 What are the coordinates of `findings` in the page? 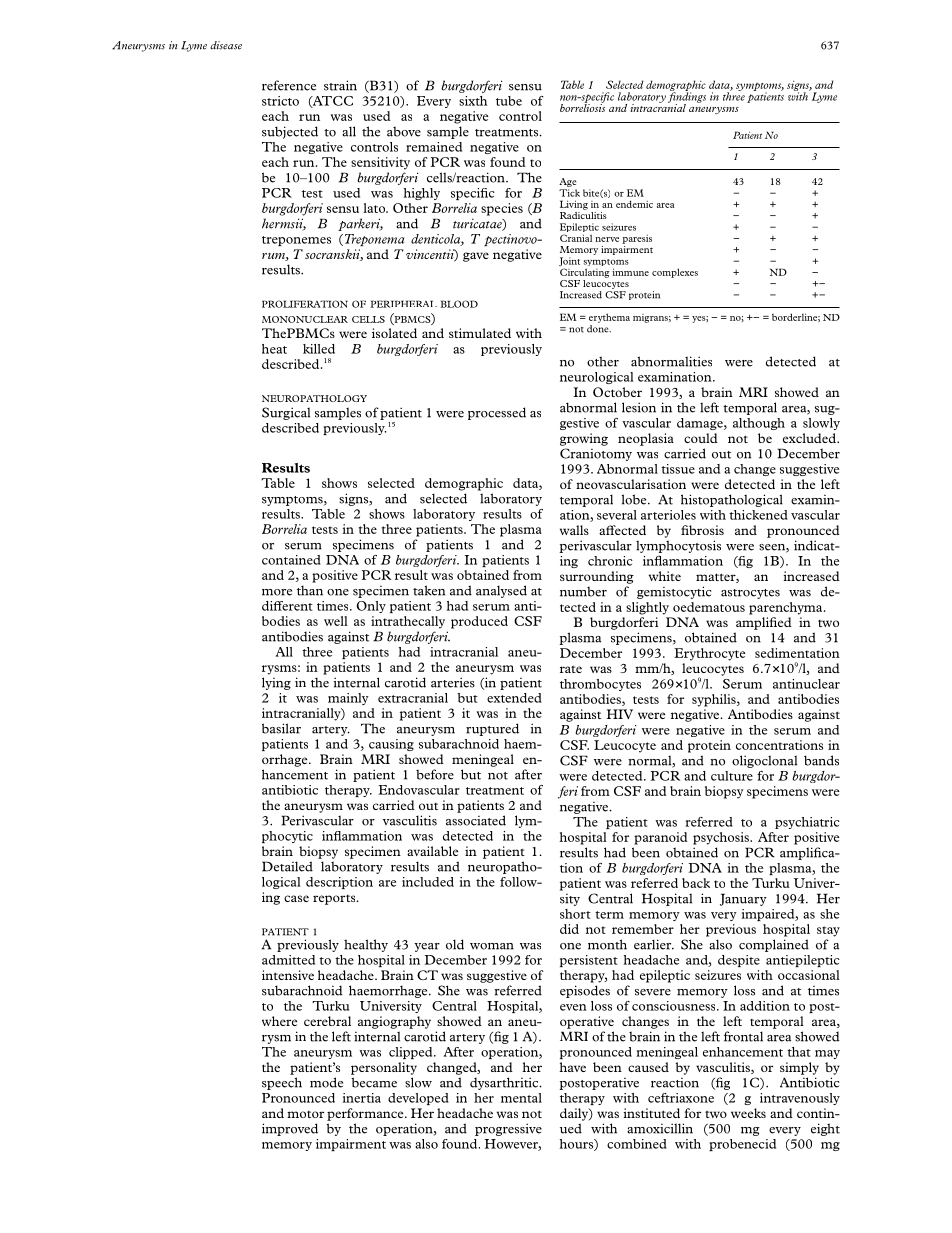 It's located at (687, 97).
